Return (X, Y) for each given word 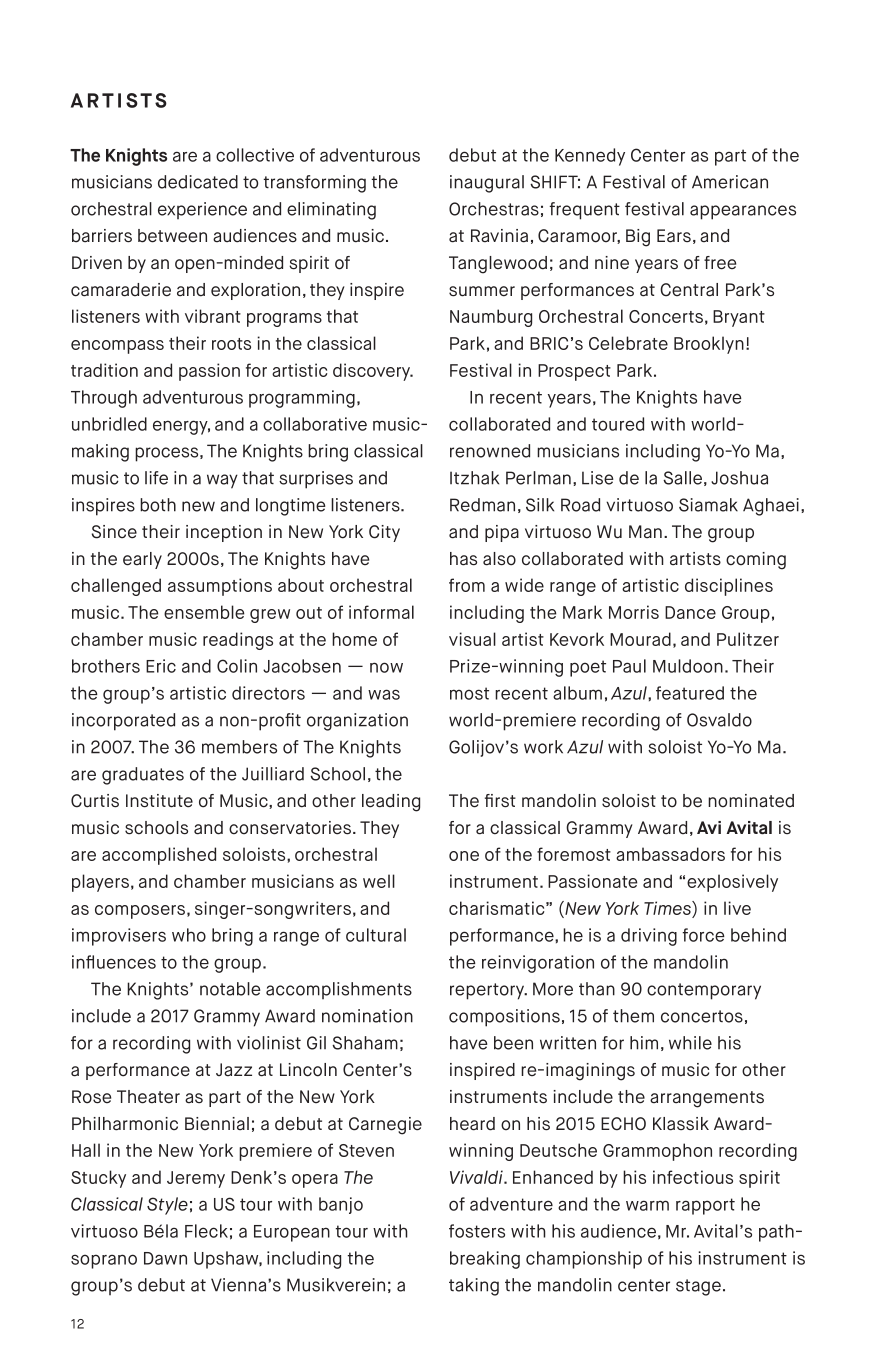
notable (230, 989)
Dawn (165, 1258)
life (156, 478)
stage (698, 1287)
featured (690, 693)
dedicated (198, 182)
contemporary (704, 991)
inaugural (487, 184)
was (384, 694)
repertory (488, 991)
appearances (743, 212)
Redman (482, 505)
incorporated (123, 722)
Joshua (739, 478)
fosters (477, 1231)
